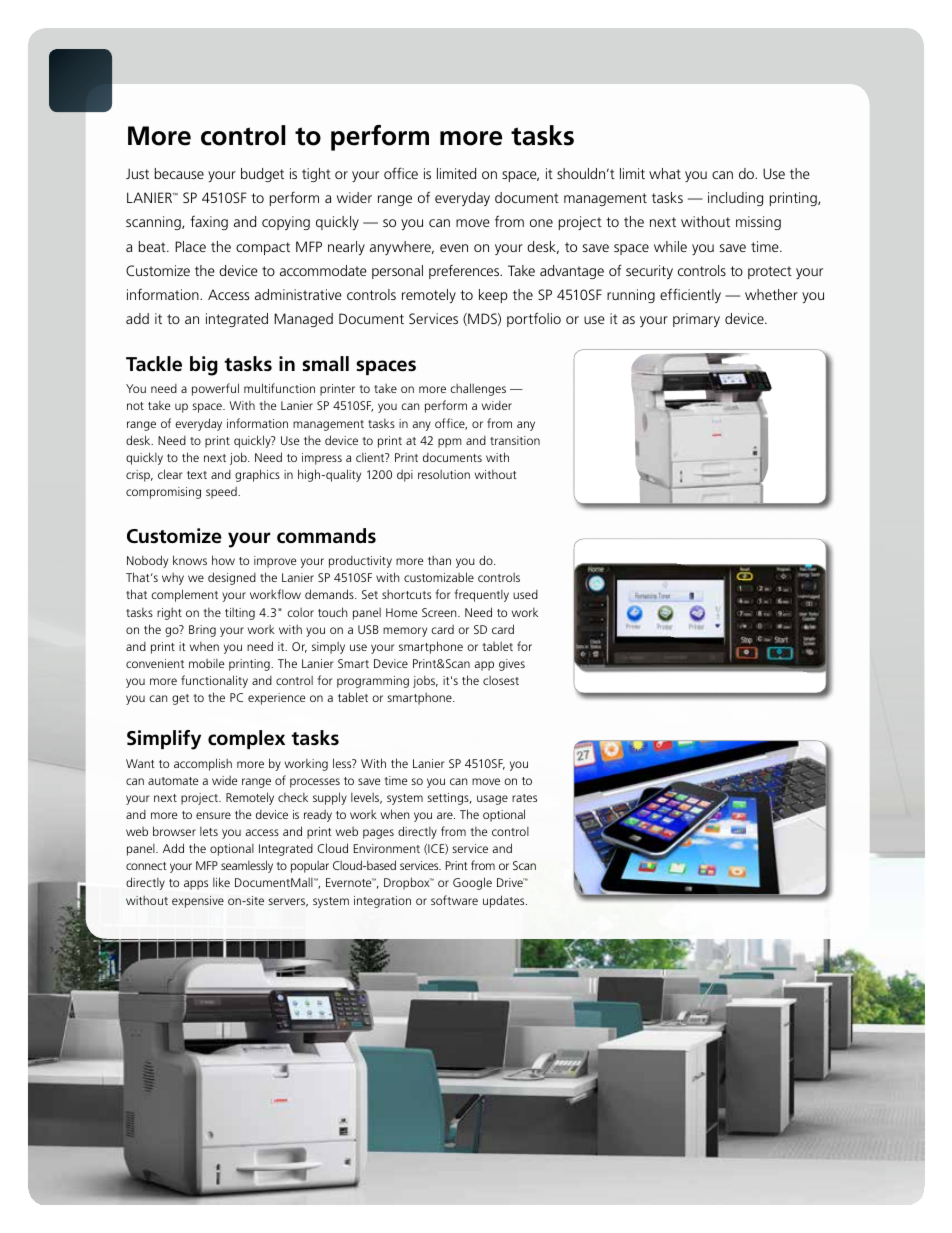 Image resolution: width=952 pixels, height=1233 pixels. I want to click on primary, so click(696, 320).
